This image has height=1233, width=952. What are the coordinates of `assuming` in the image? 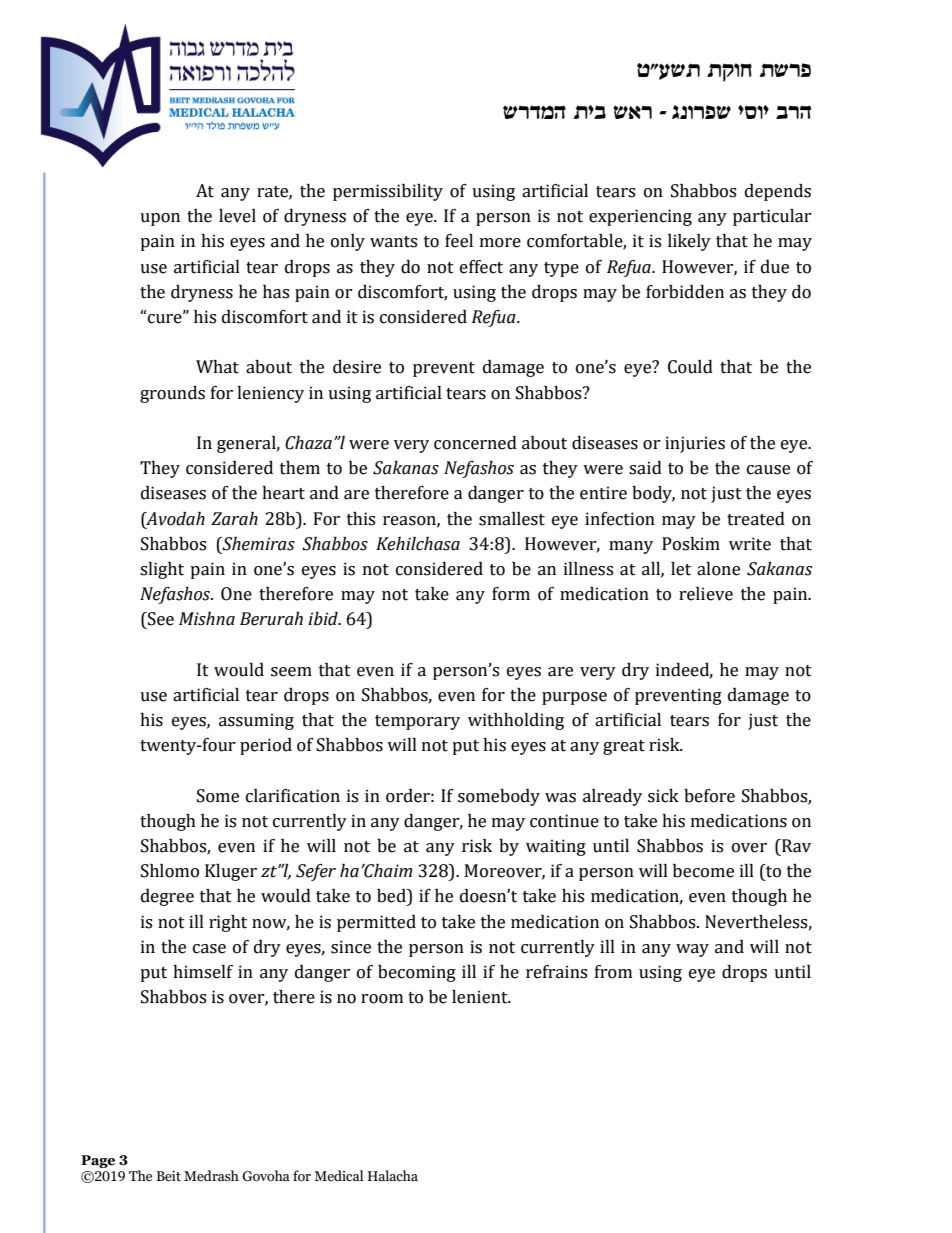 It's located at (256, 721).
